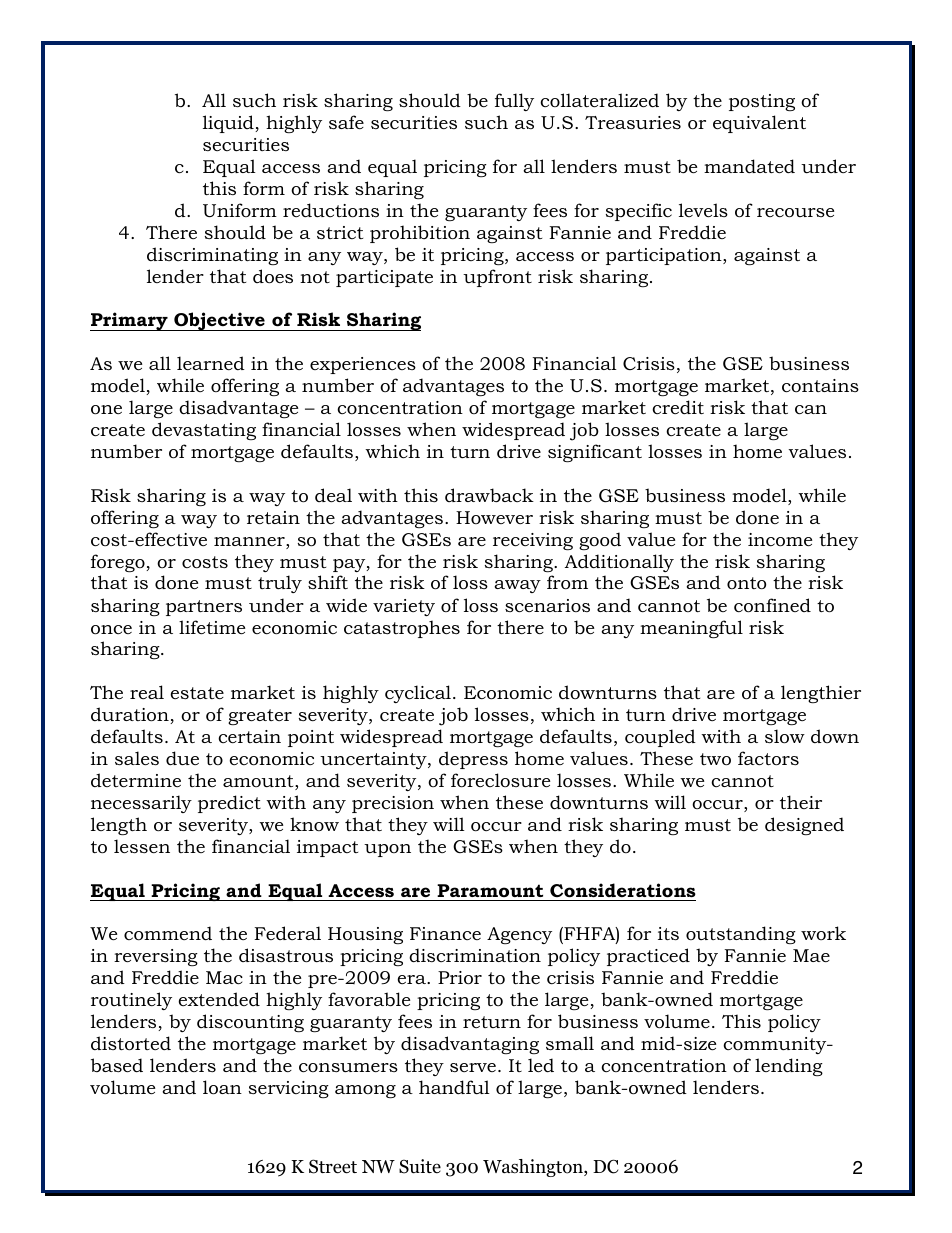  I want to click on equivalent, so click(759, 124).
